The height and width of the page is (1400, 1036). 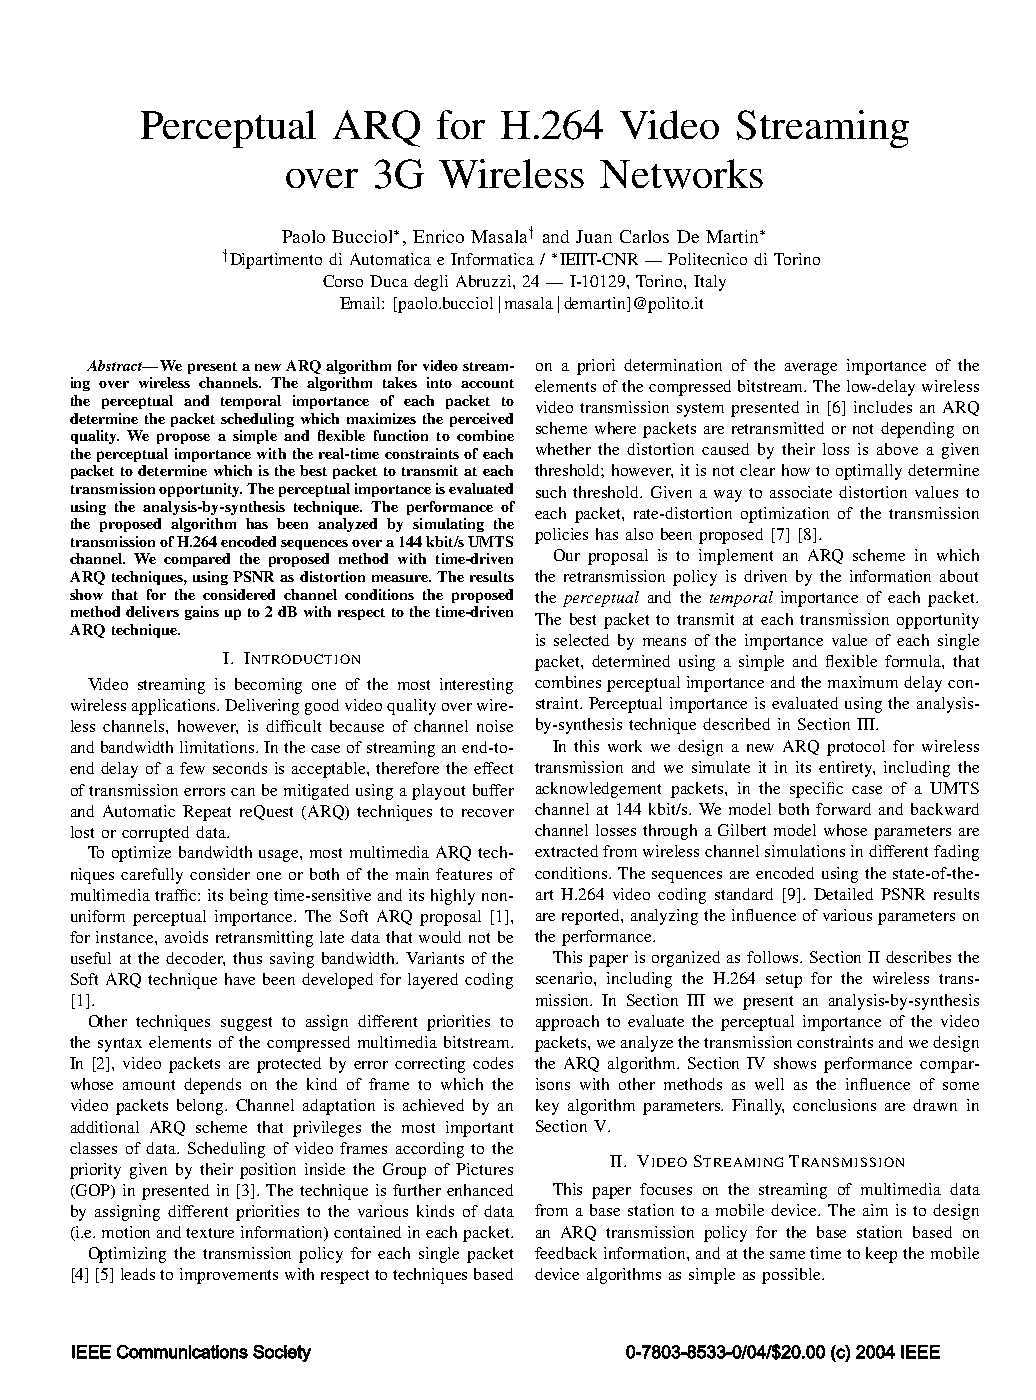 What do you see at coordinates (710, 283) in the page?
I see `Italy` at bounding box center [710, 283].
